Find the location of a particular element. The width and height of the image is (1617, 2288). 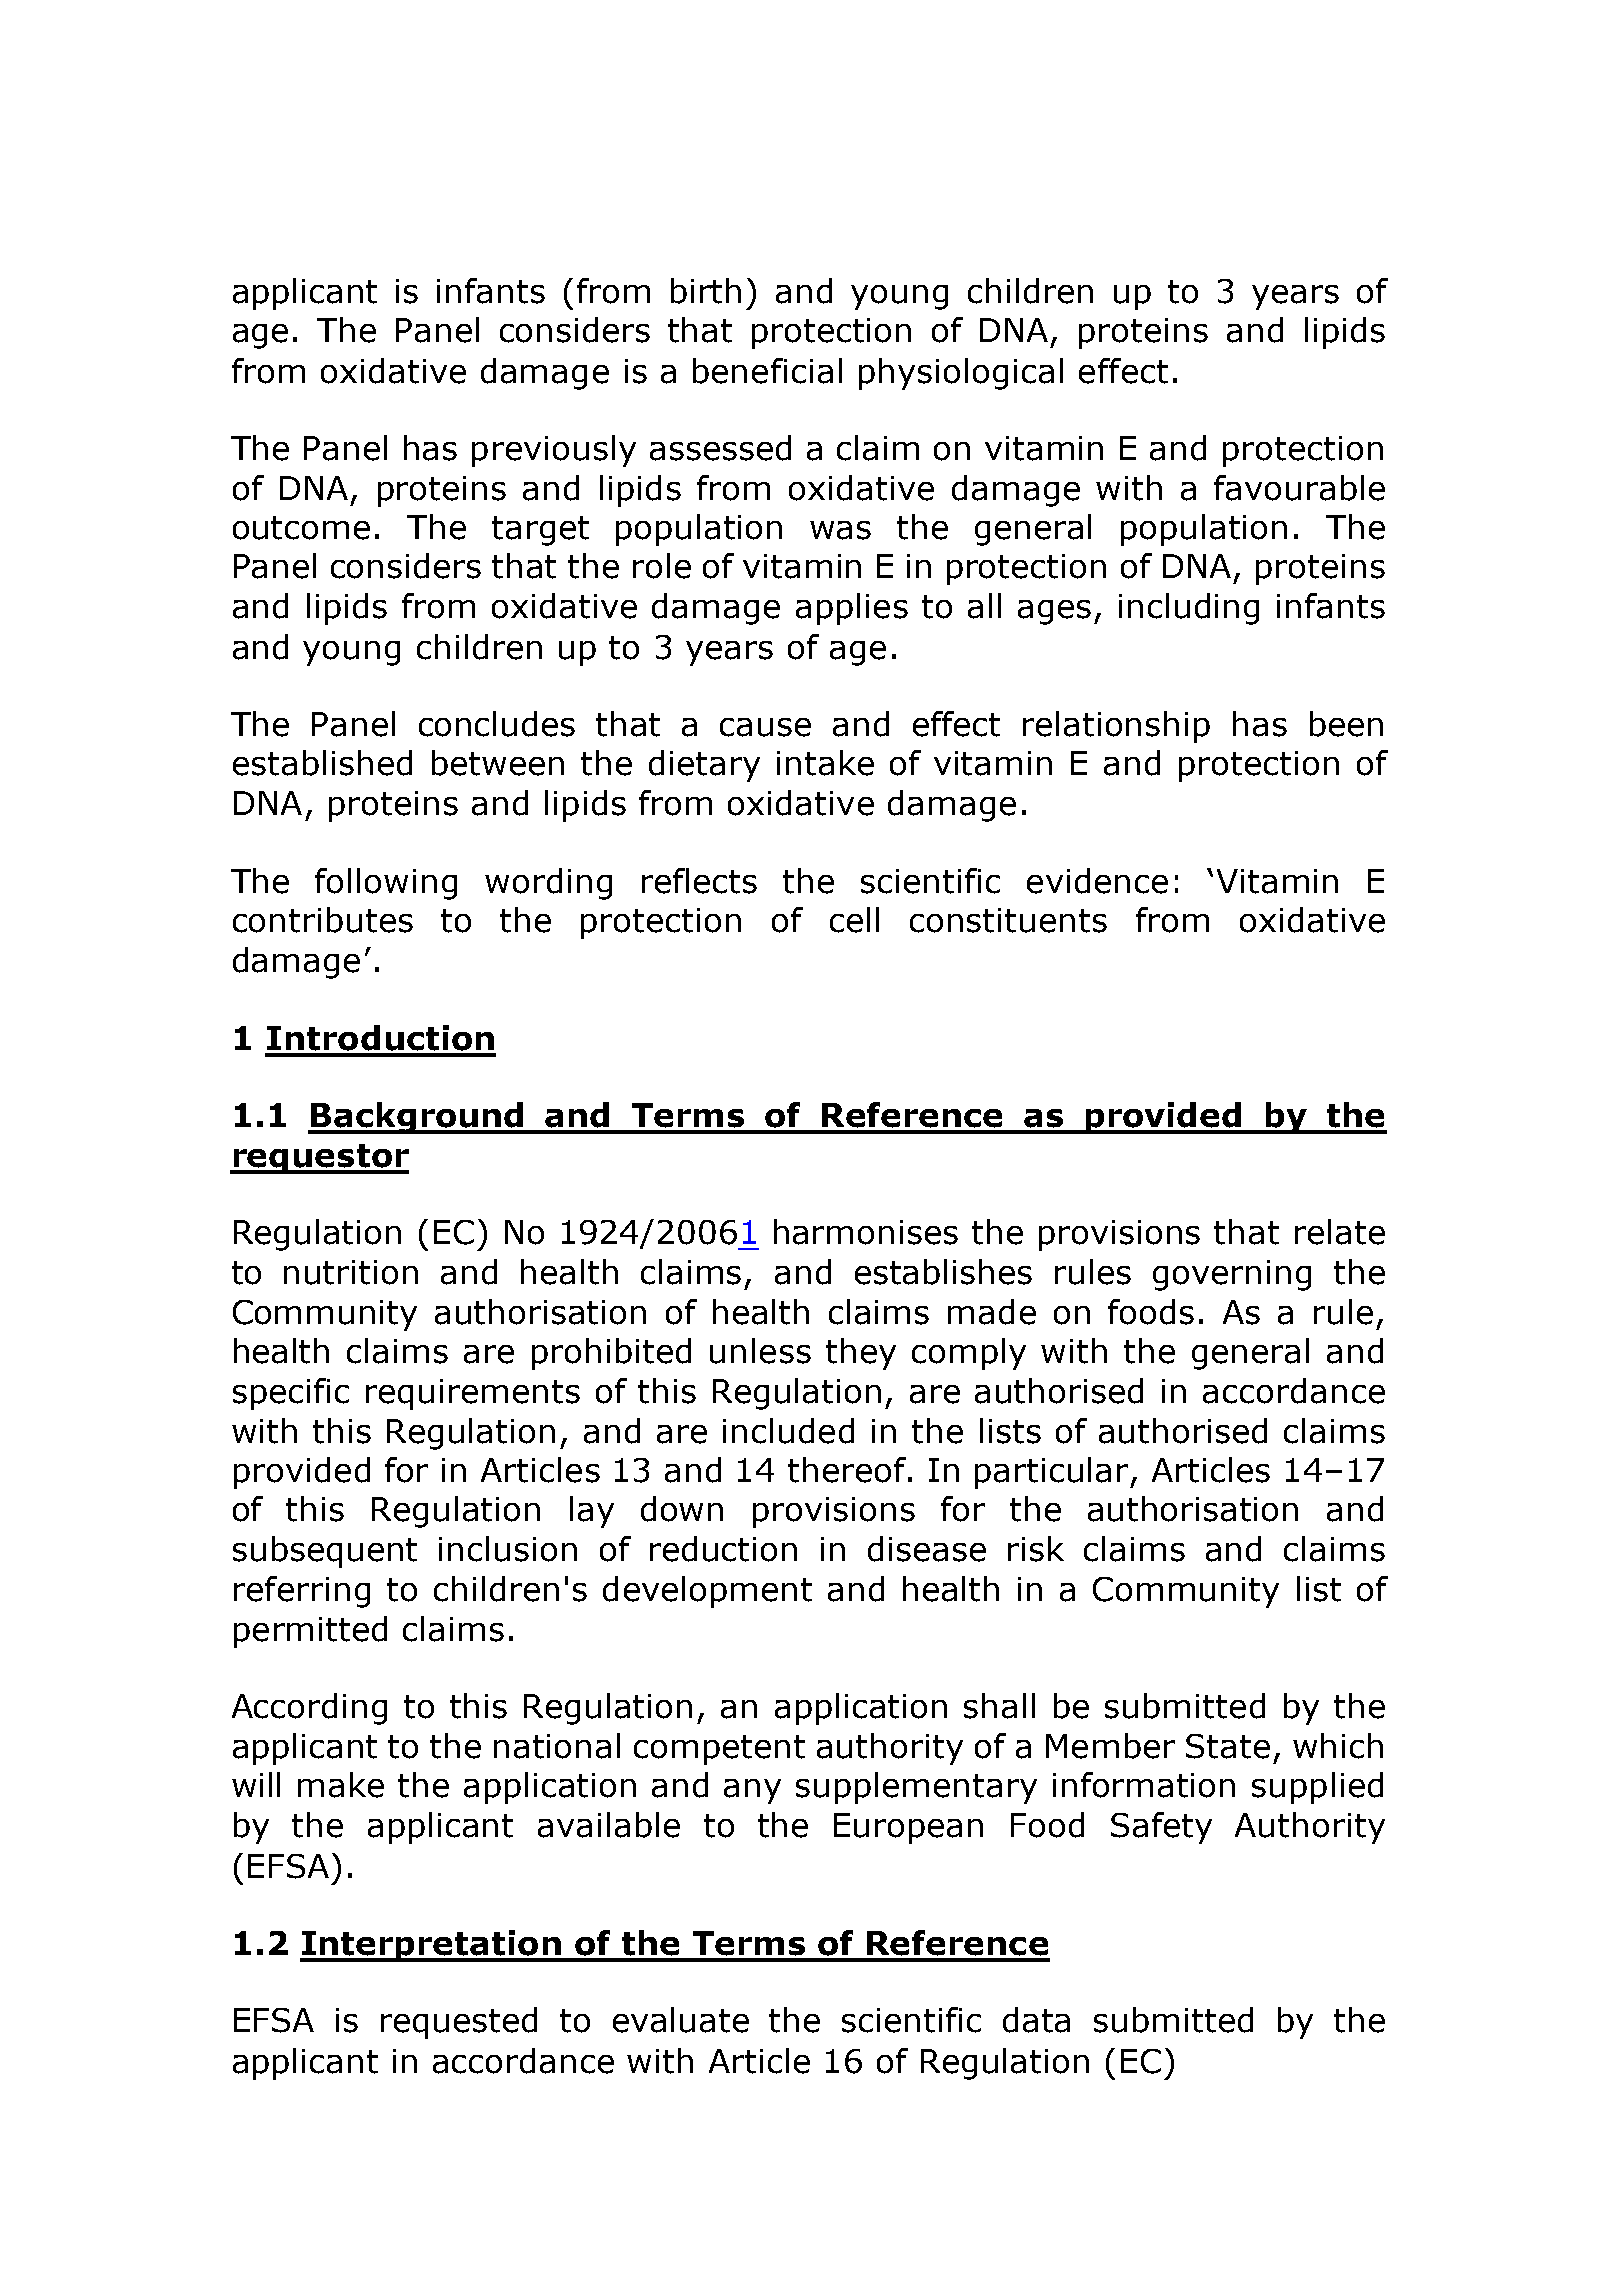

favourable is located at coordinates (1299, 488).
